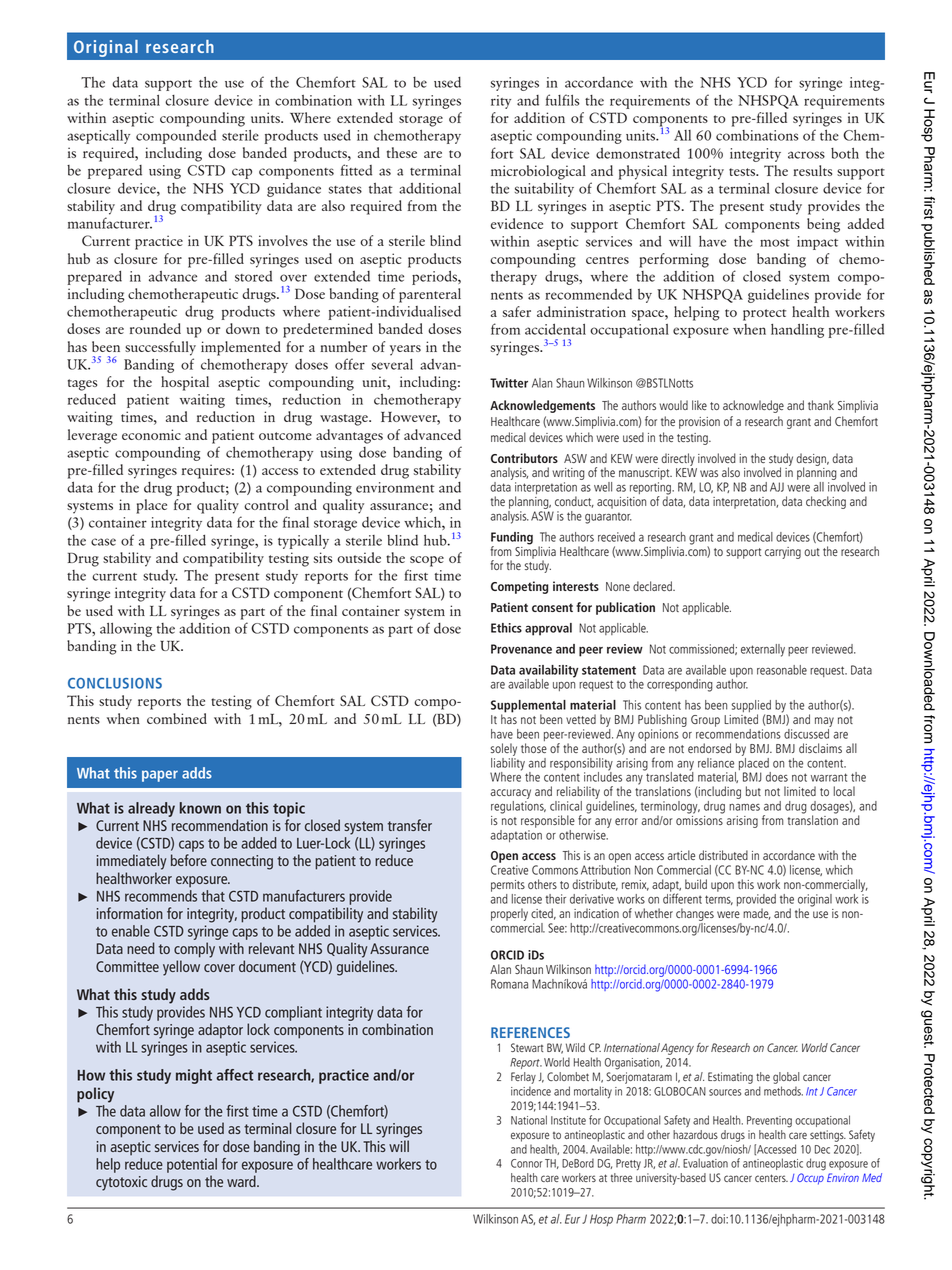 This document has height=1270, width=952. Describe the element at coordinates (160, 348) in the document. I see `successfully` at that location.
